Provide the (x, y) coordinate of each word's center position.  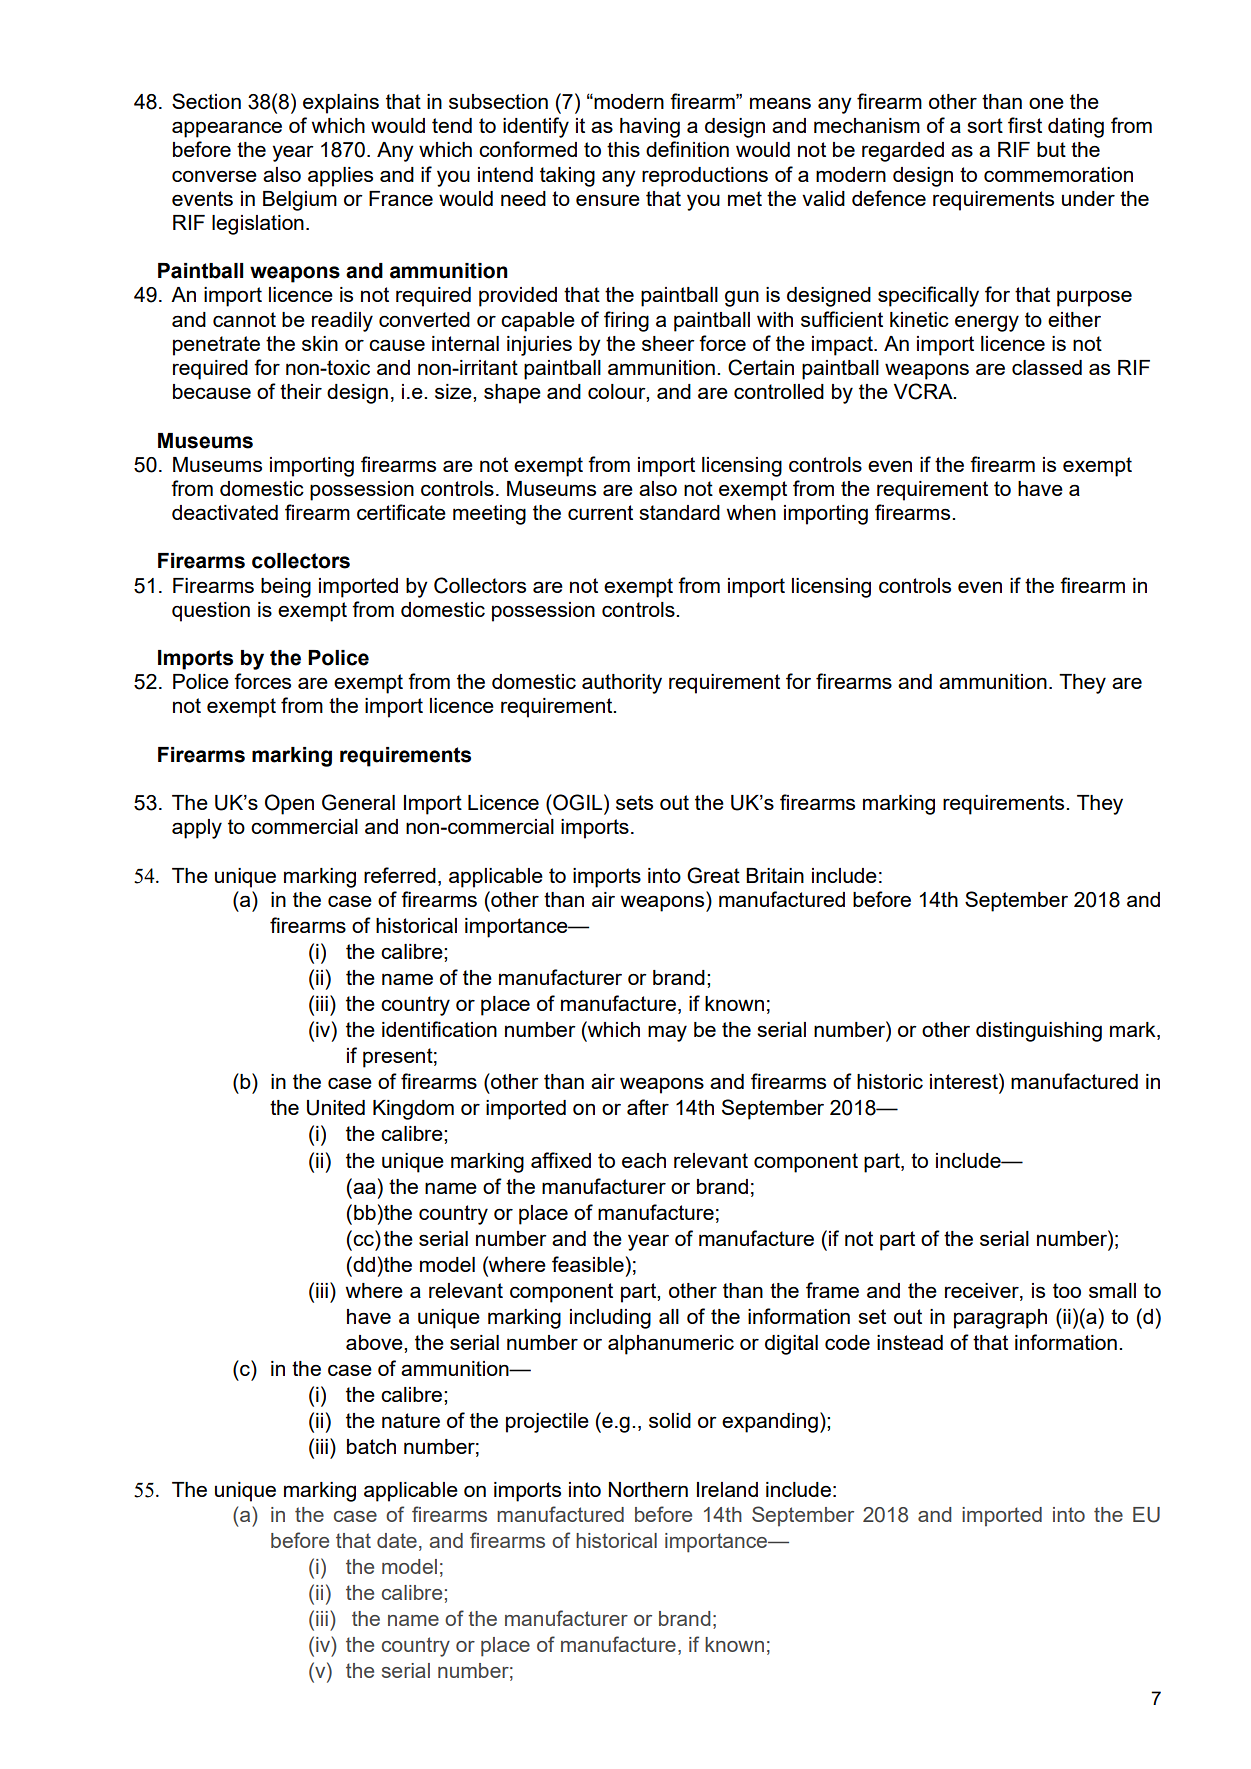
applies (340, 177)
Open (289, 804)
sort (985, 125)
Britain (775, 875)
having (650, 128)
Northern (648, 1489)
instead (910, 1342)
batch (371, 1446)
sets (634, 802)
